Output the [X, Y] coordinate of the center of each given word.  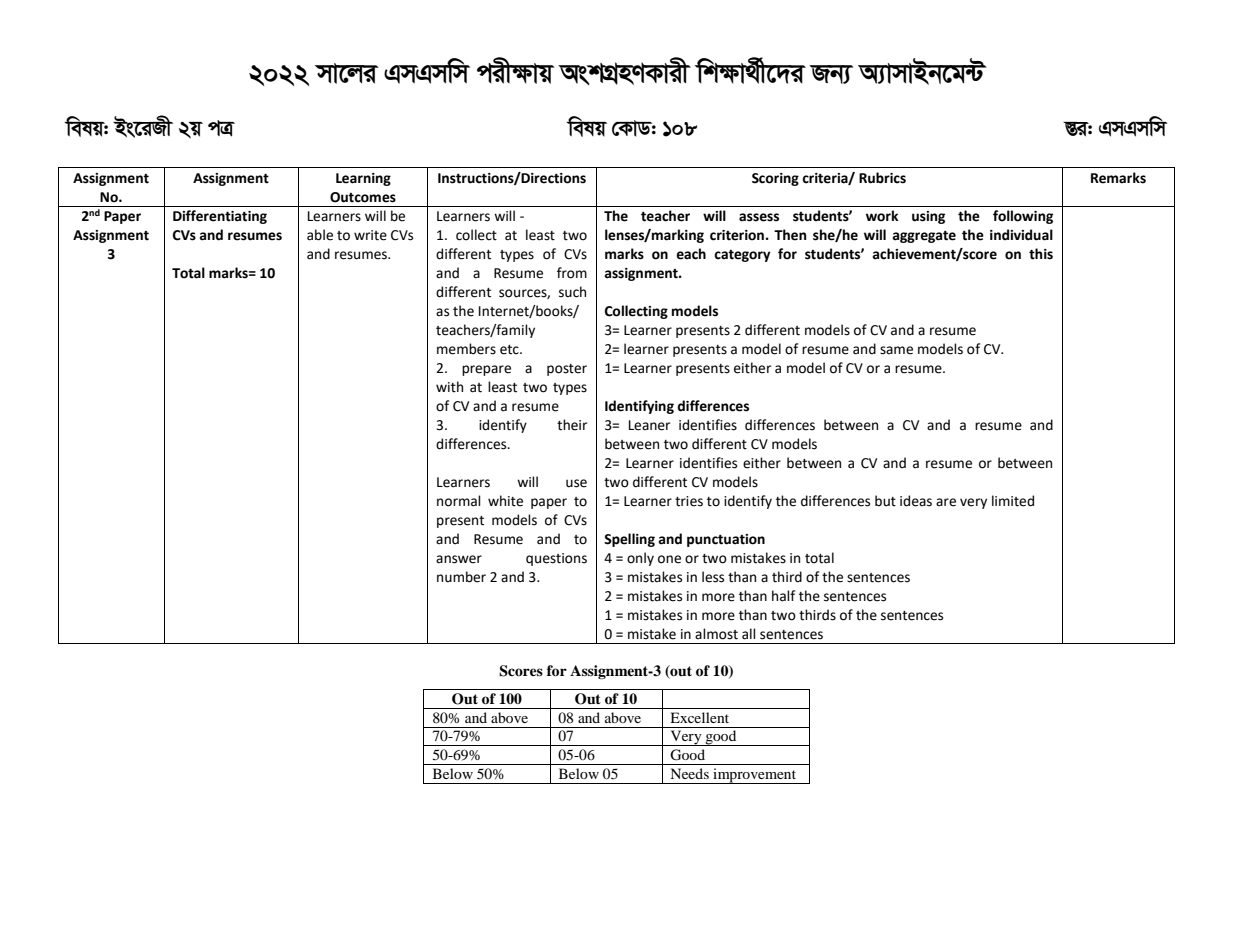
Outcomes [363, 197]
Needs [689, 773]
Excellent [699, 717]
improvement [754, 776]
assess [759, 217]
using [928, 217]
